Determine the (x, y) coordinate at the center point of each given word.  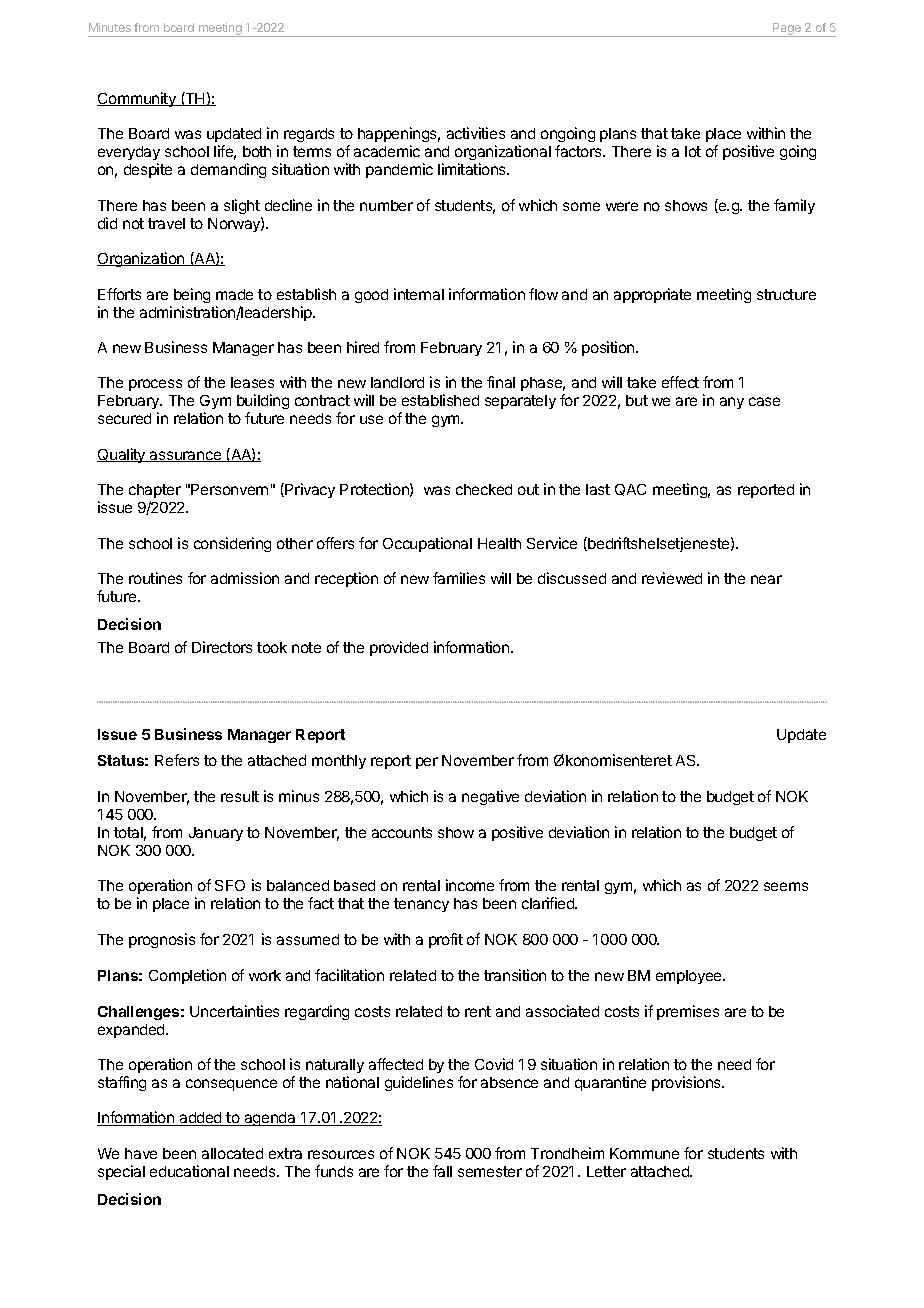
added (200, 1119)
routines (155, 578)
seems (786, 886)
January (216, 834)
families (459, 578)
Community (137, 99)
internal (419, 294)
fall (442, 1171)
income (470, 885)
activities (476, 133)
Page (787, 30)
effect (680, 382)
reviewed (672, 578)
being (192, 295)
